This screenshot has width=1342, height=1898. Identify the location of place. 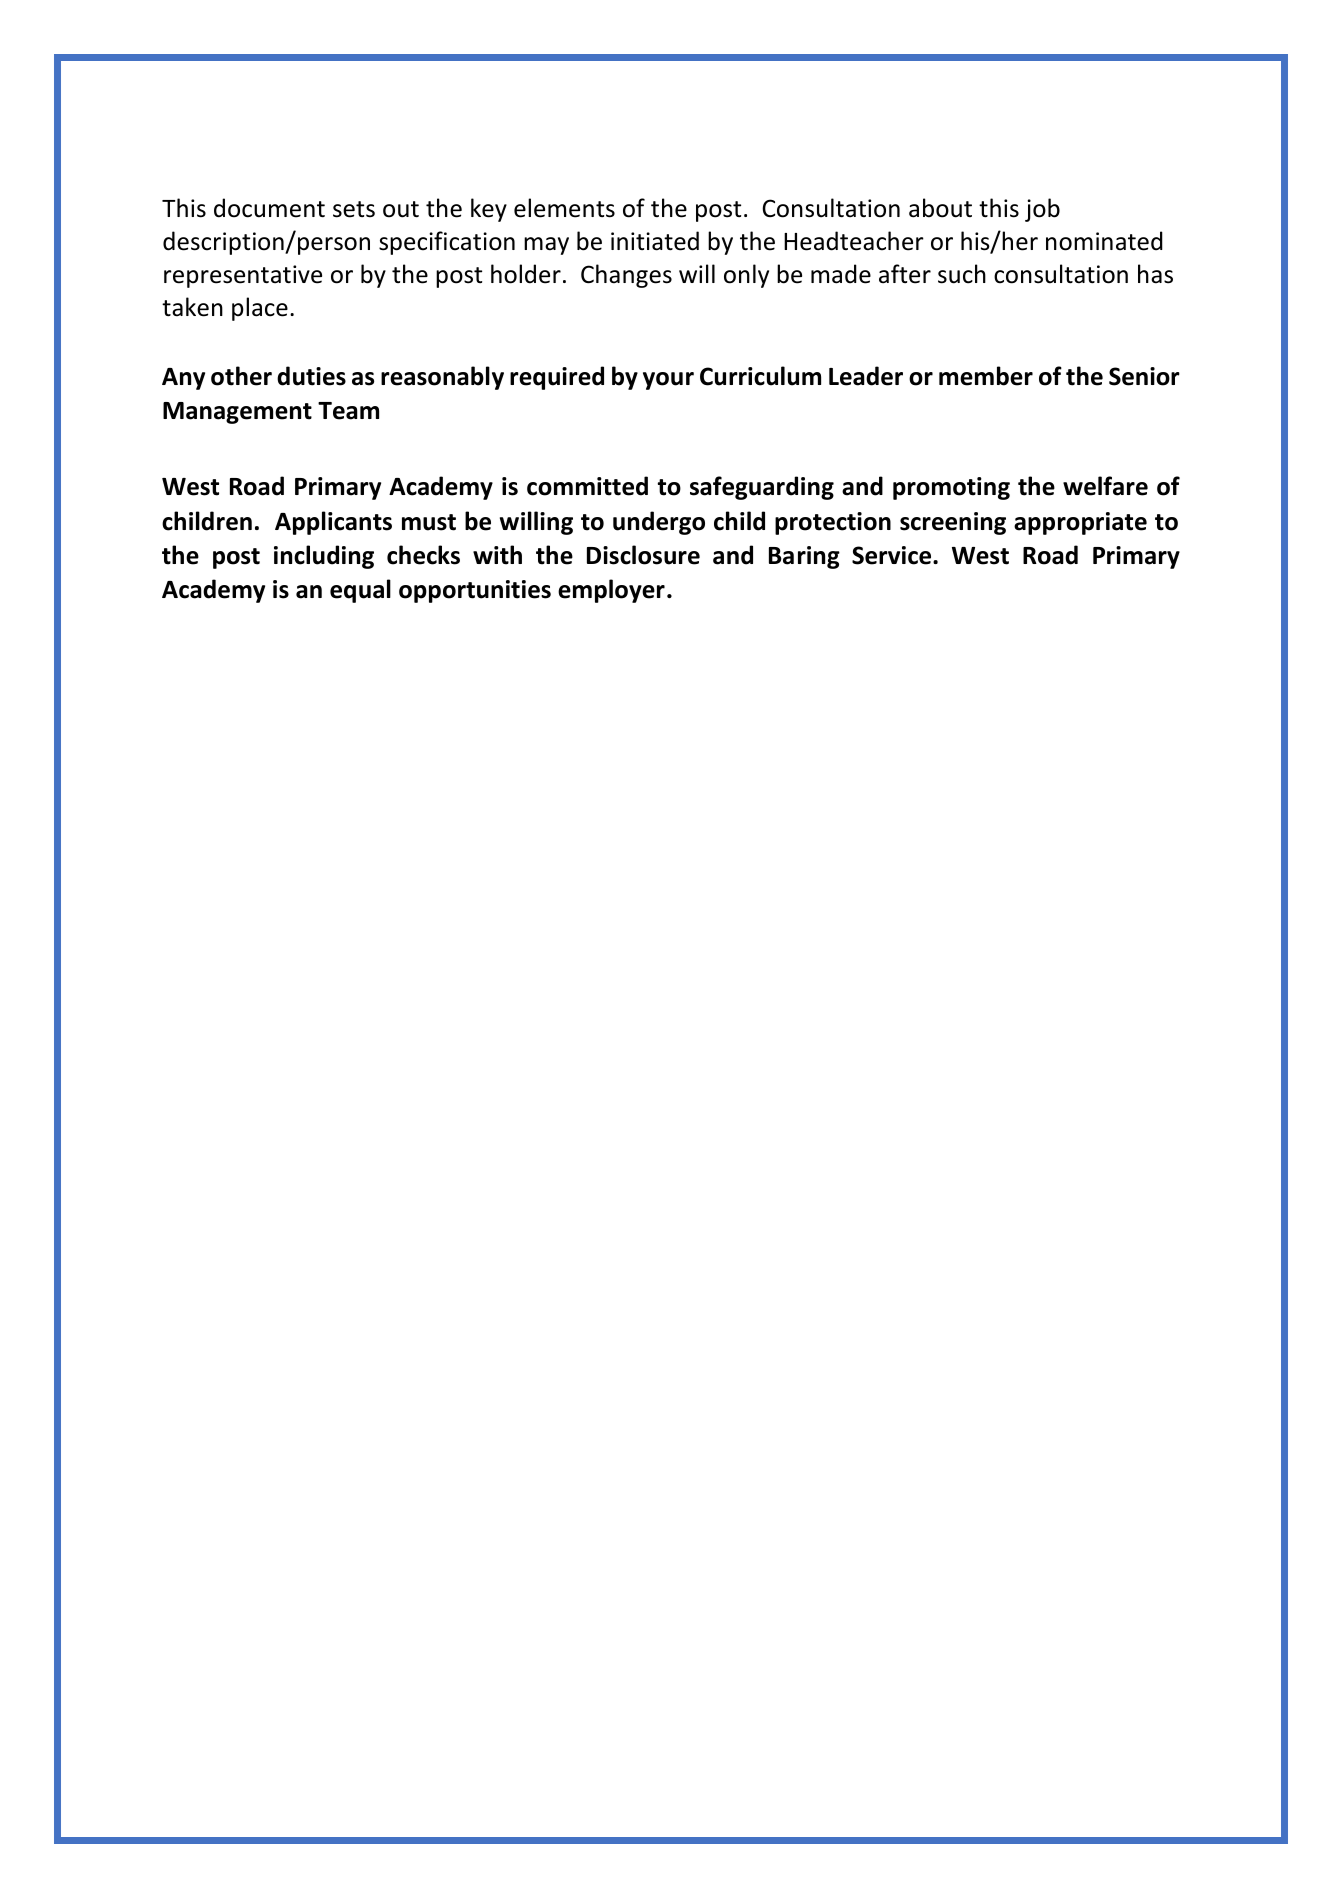
(260, 309).
